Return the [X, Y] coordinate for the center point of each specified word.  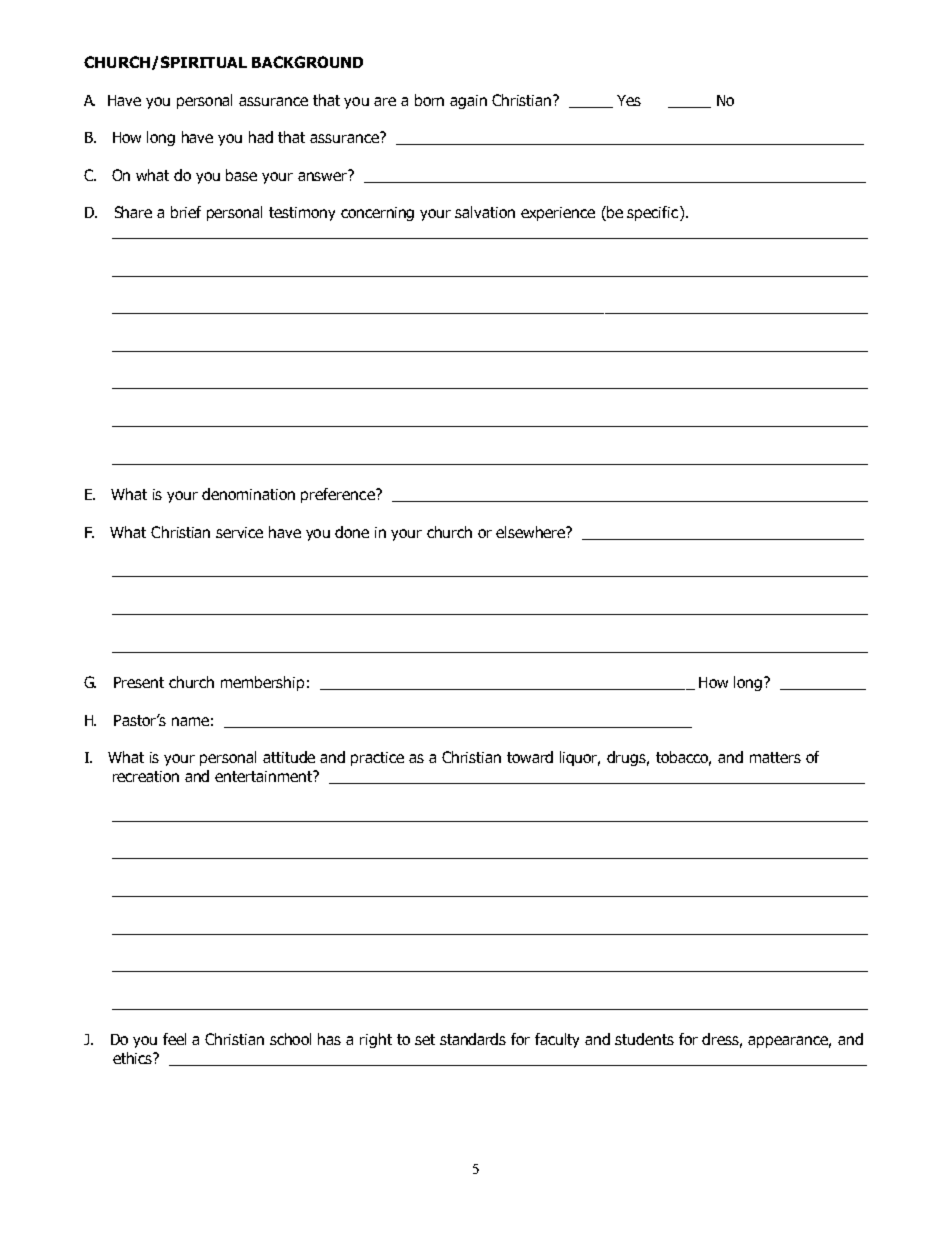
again [468, 102]
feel [174, 1039]
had [261, 137]
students [644, 1039]
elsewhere [532, 532]
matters [775, 757]
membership [262, 683]
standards [473, 1039]
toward [530, 757]
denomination [248, 494]
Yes [629, 100]
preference [339, 495]
